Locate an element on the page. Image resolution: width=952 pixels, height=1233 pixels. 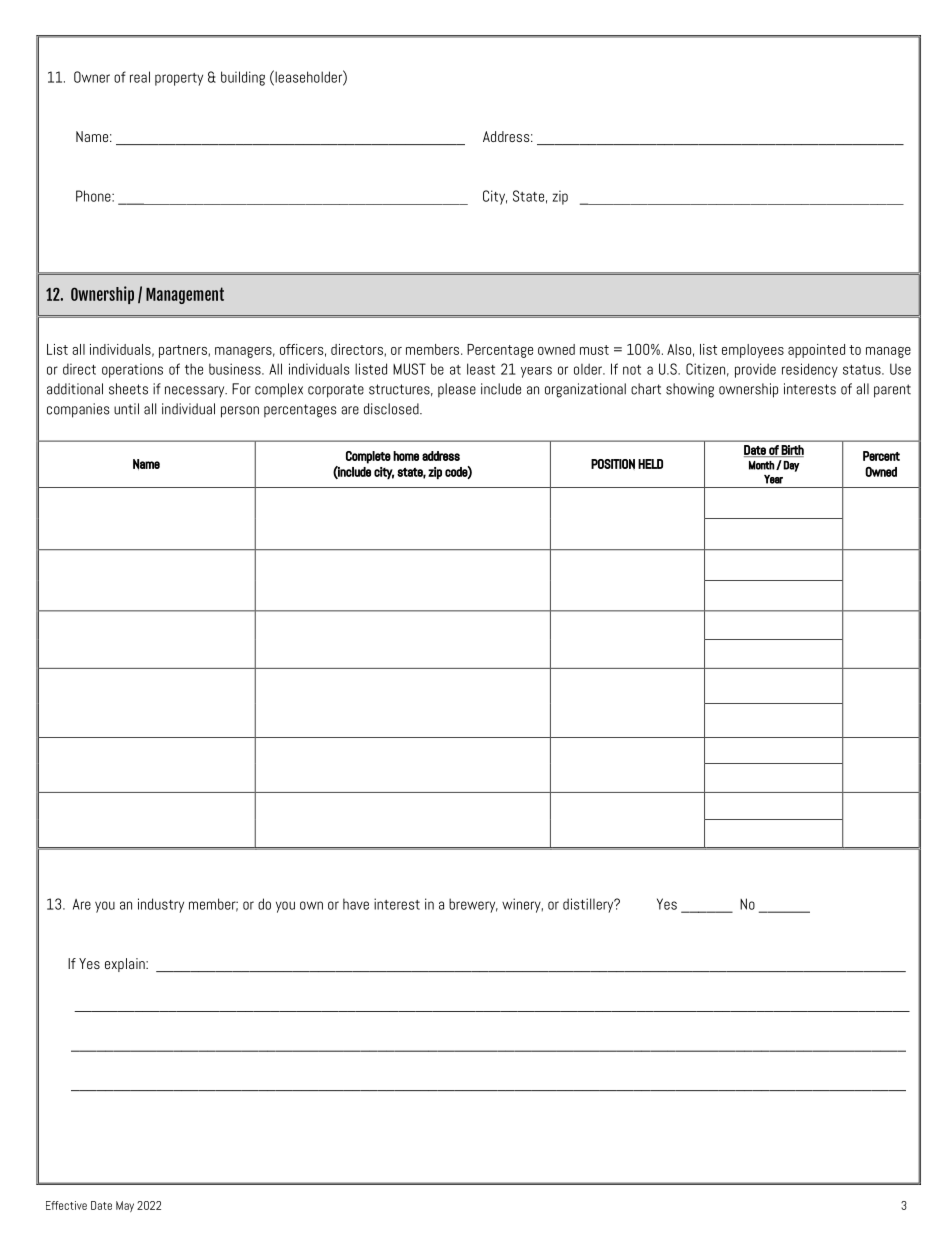
May is located at coordinates (125, 1206).
